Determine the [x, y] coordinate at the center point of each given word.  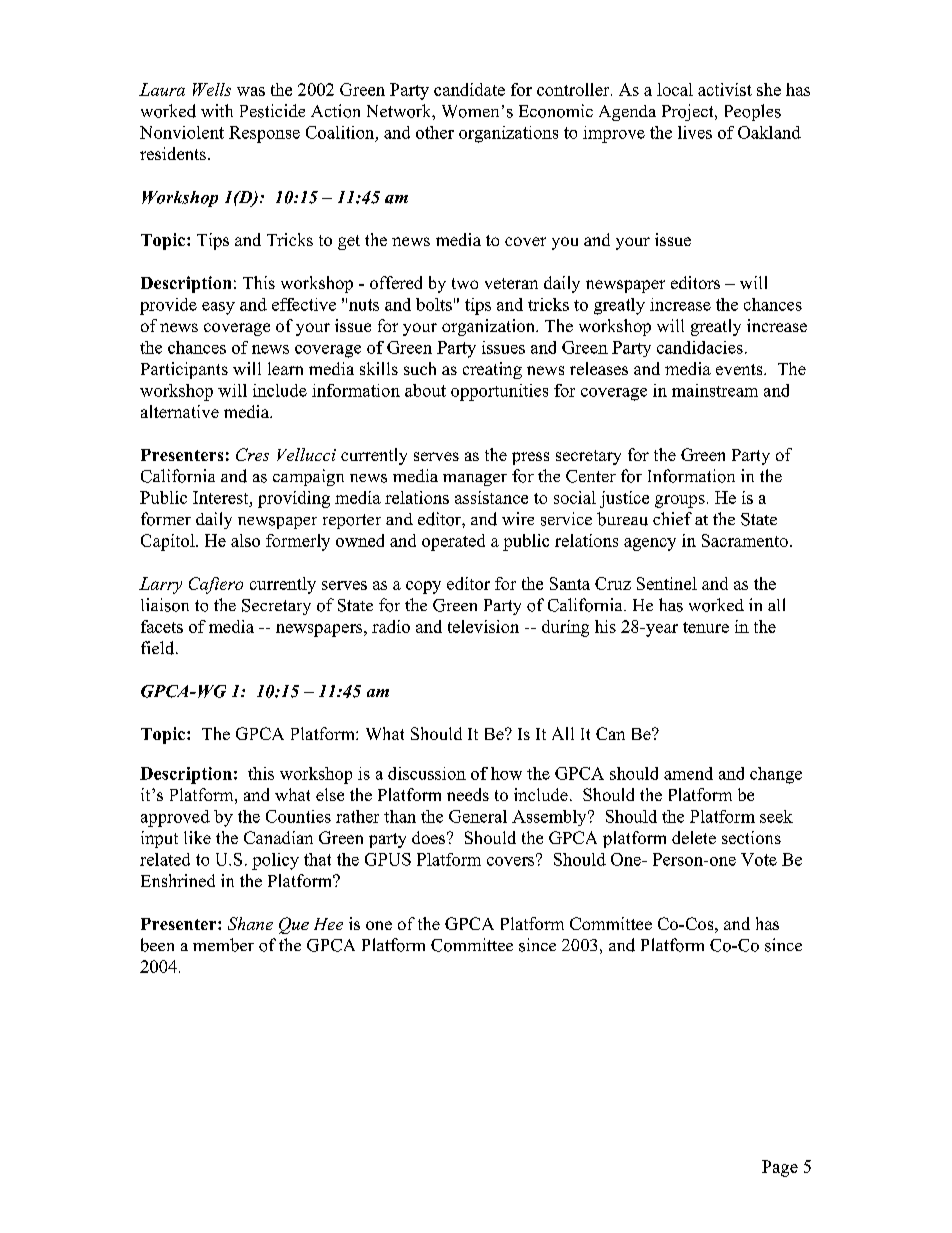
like [197, 837]
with [217, 110]
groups [680, 501]
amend [688, 773]
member [223, 945]
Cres [252, 454]
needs [468, 794]
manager [475, 480]
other [435, 132]
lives [695, 132]
